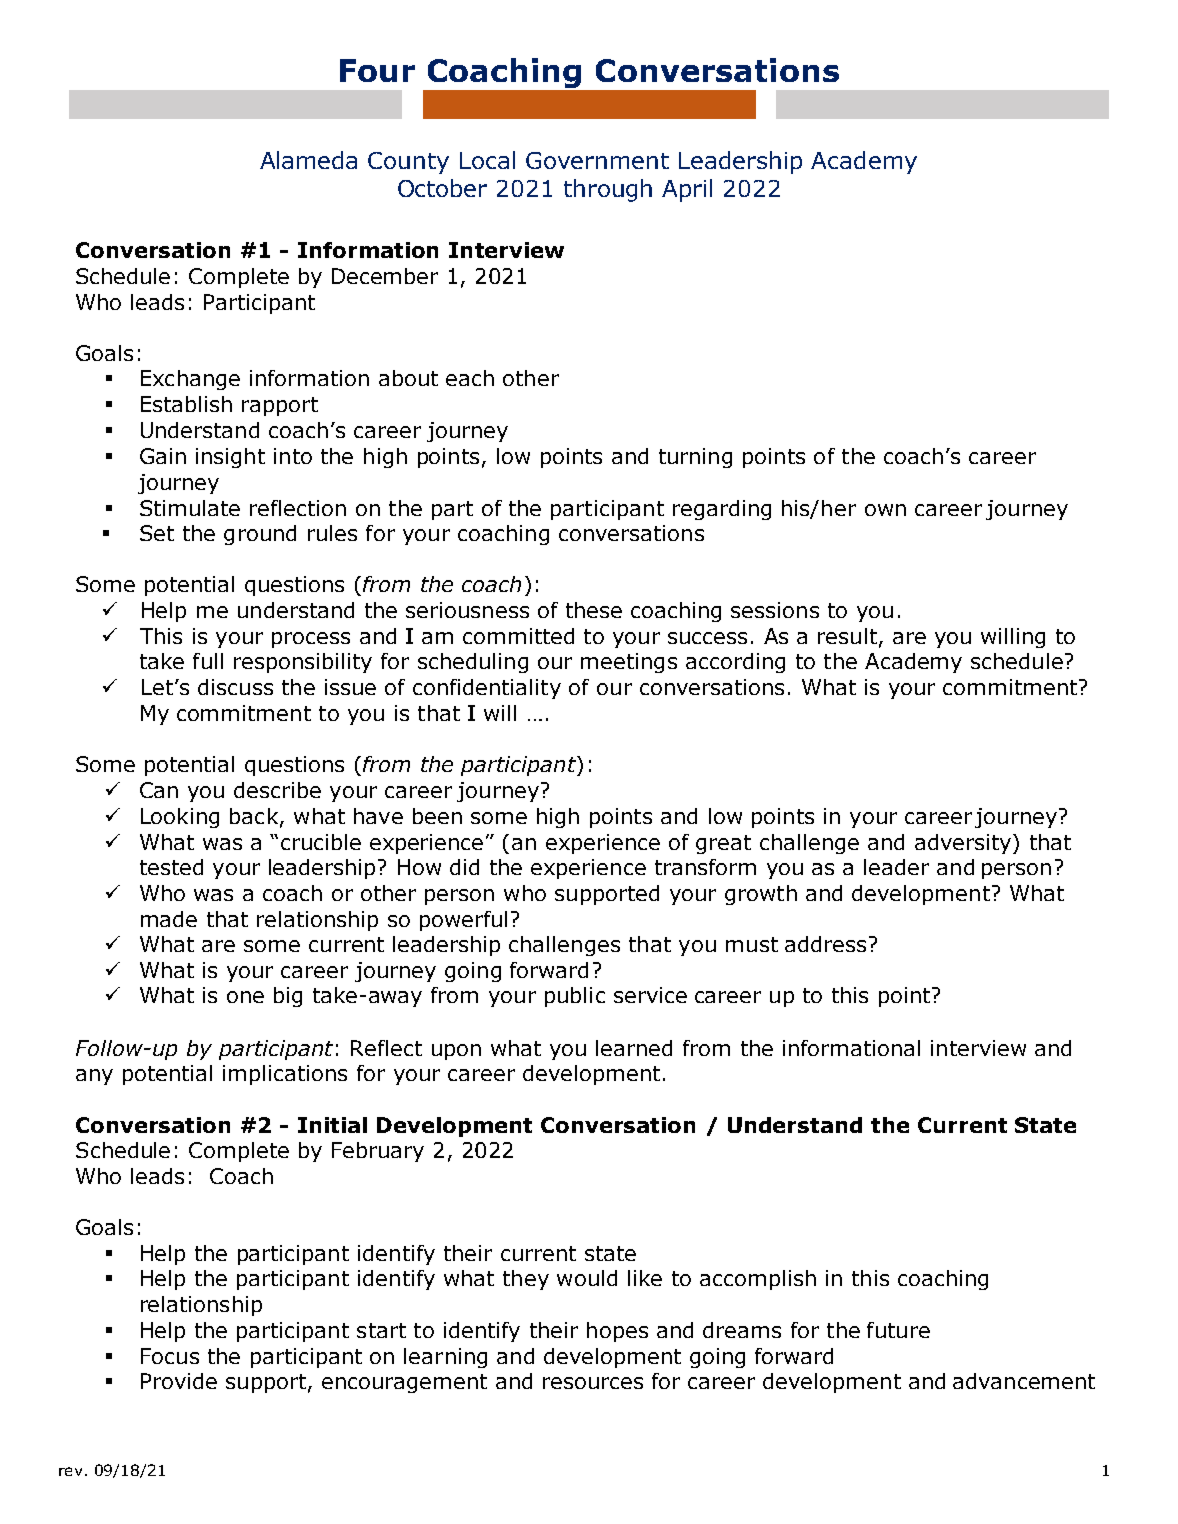 This document has width=1178, height=1524. What do you see at coordinates (159, 790) in the document?
I see `Can` at bounding box center [159, 790].
